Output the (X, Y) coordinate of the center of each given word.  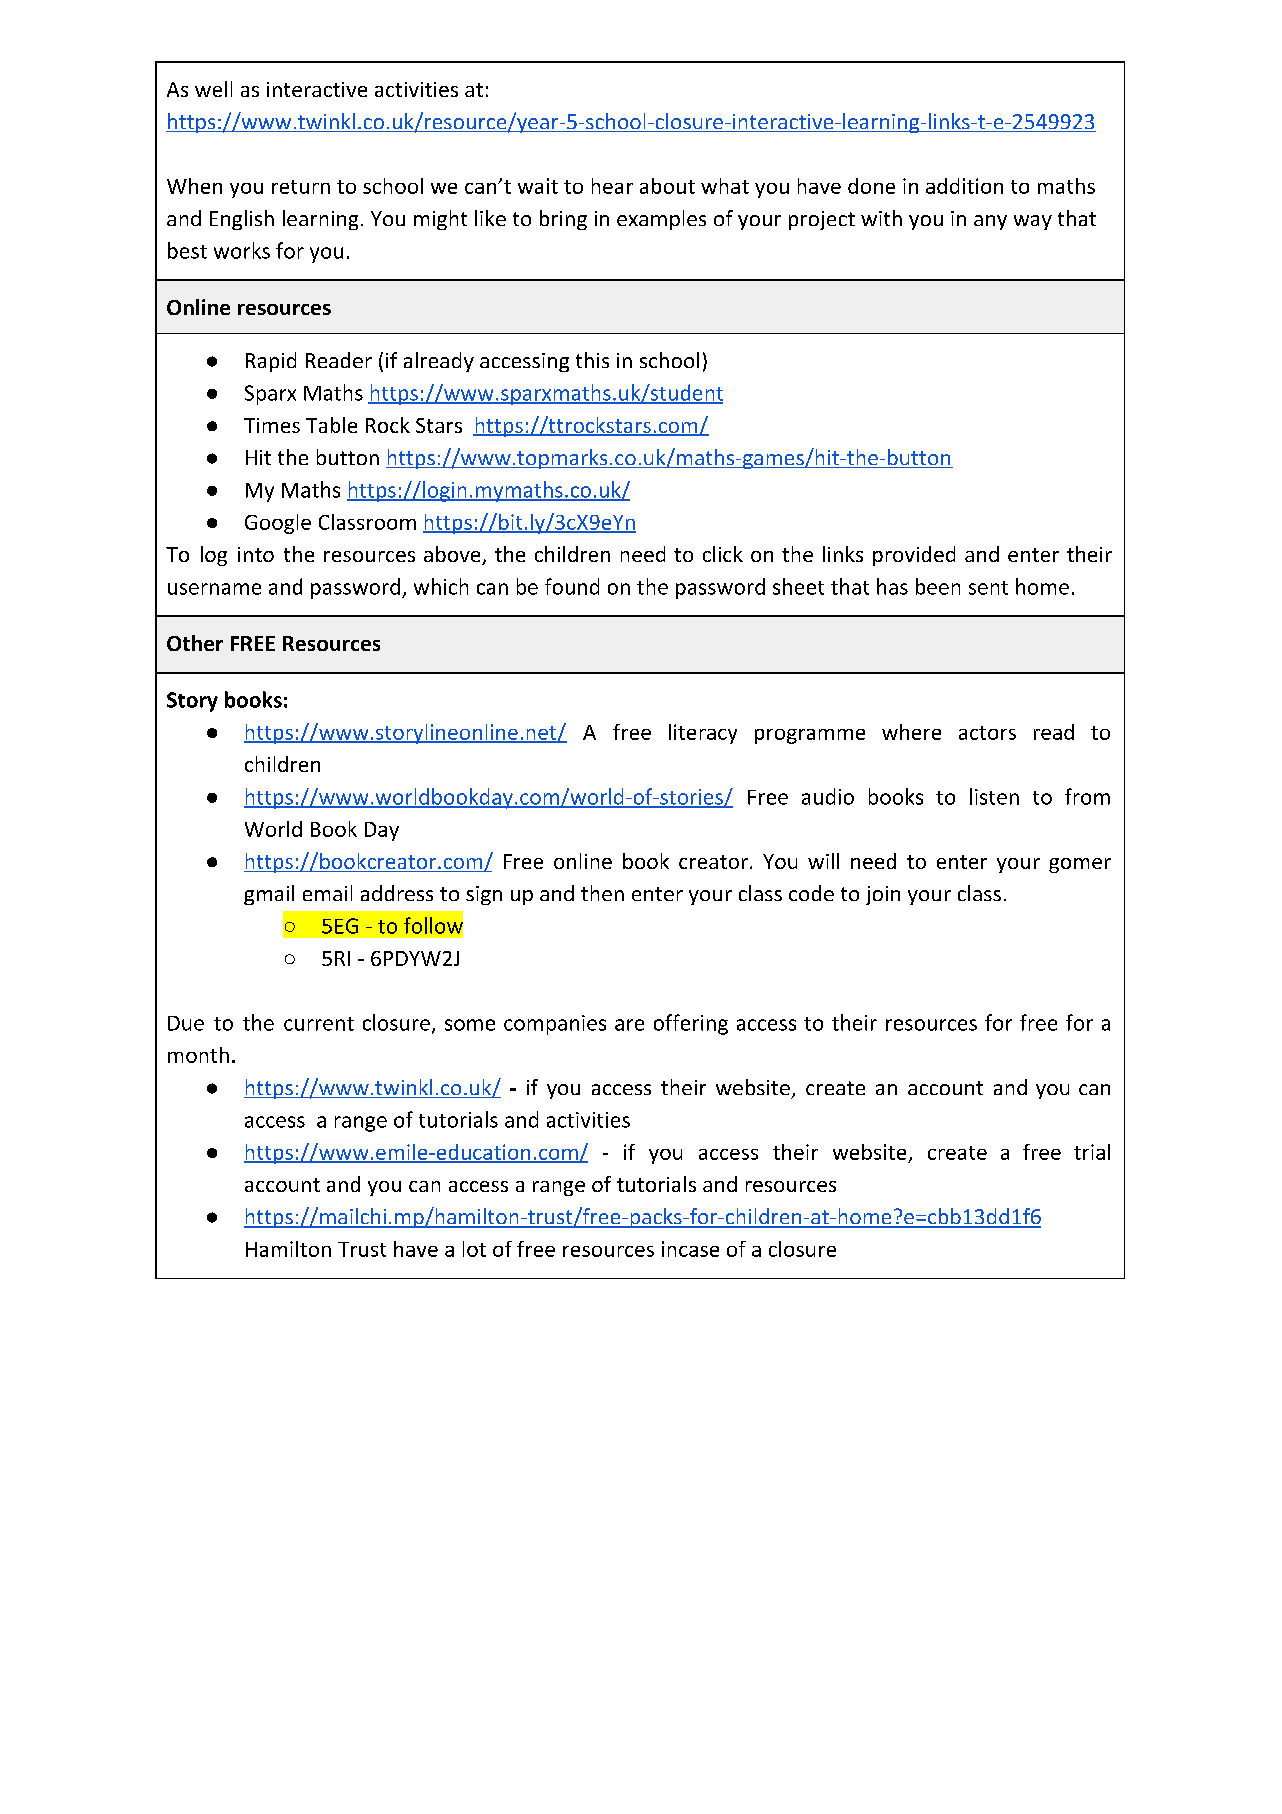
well (213, 89)
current (319, 1024)
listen (994, 796)
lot (474, 1249)
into (256, 554)
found (572, 586)
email (327, 893)
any (990, 222)
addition (964, 186)
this (592, 360)
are (629, 1025)
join (883, 895)
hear (612, 186)
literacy (703, 734)
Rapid (271, 362)
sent (988, 588)
